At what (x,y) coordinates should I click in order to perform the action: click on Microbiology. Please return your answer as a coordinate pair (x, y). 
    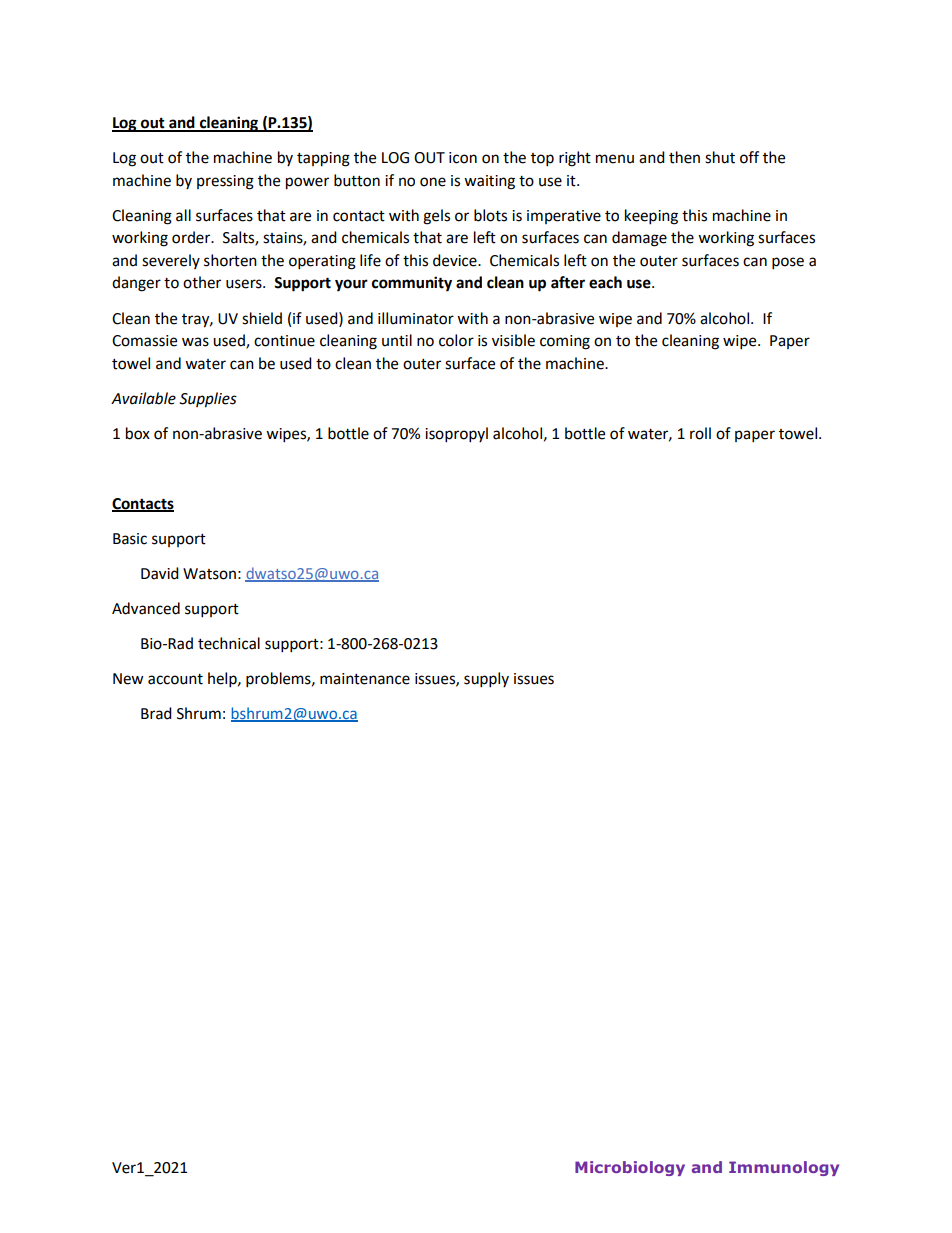
    Looking at the image, I should click on (630, 1168).
